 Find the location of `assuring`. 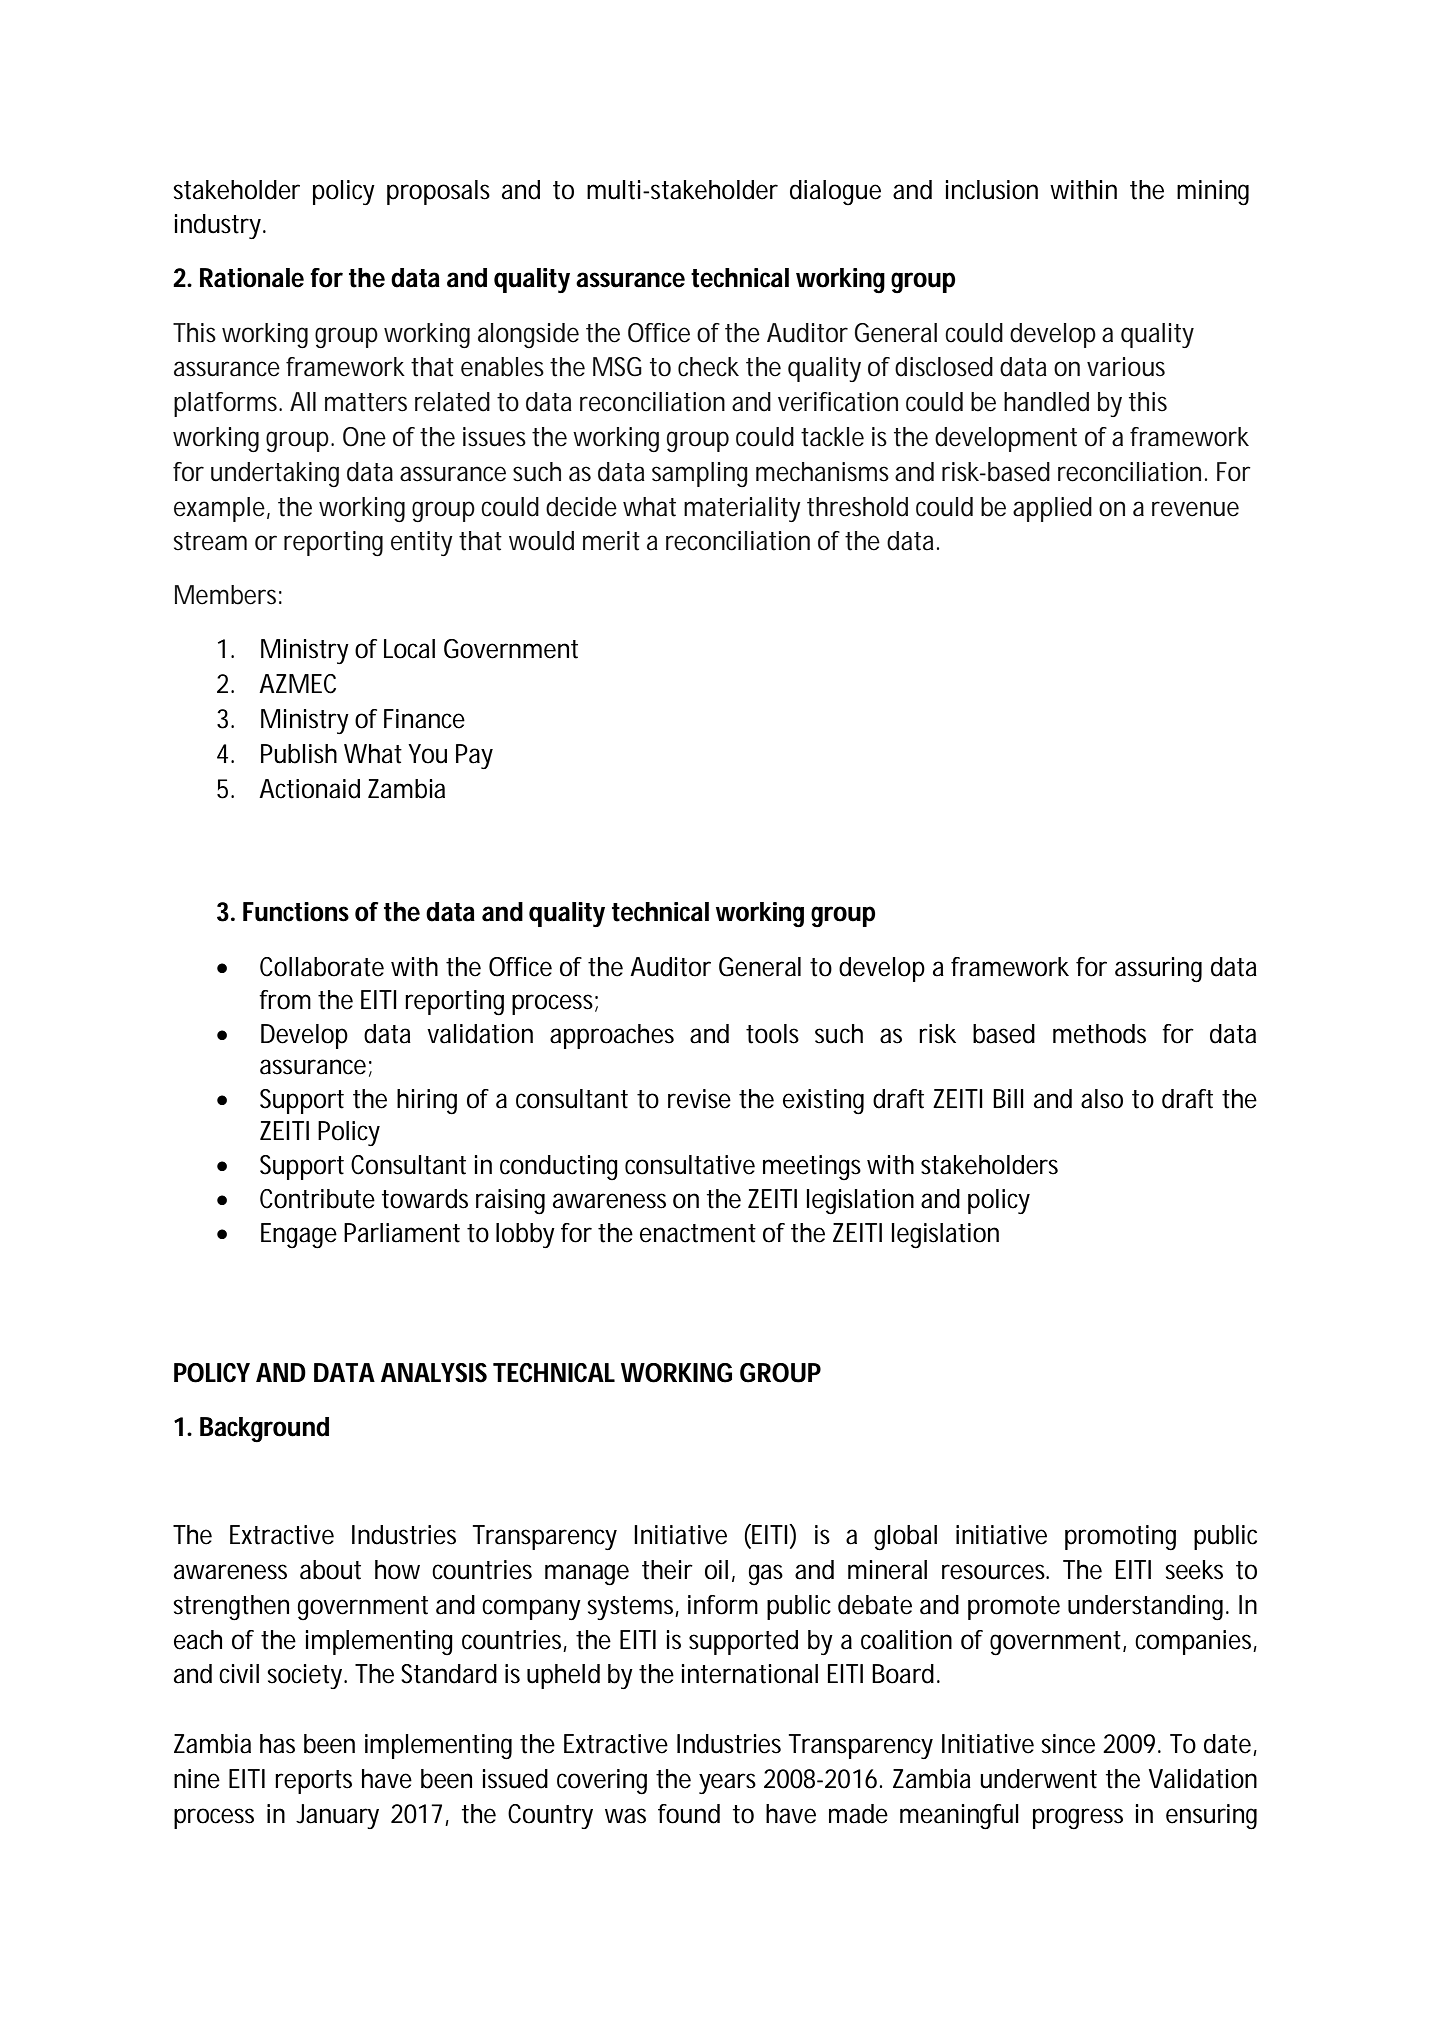

assuring is located at coordinates (1158, 970).
